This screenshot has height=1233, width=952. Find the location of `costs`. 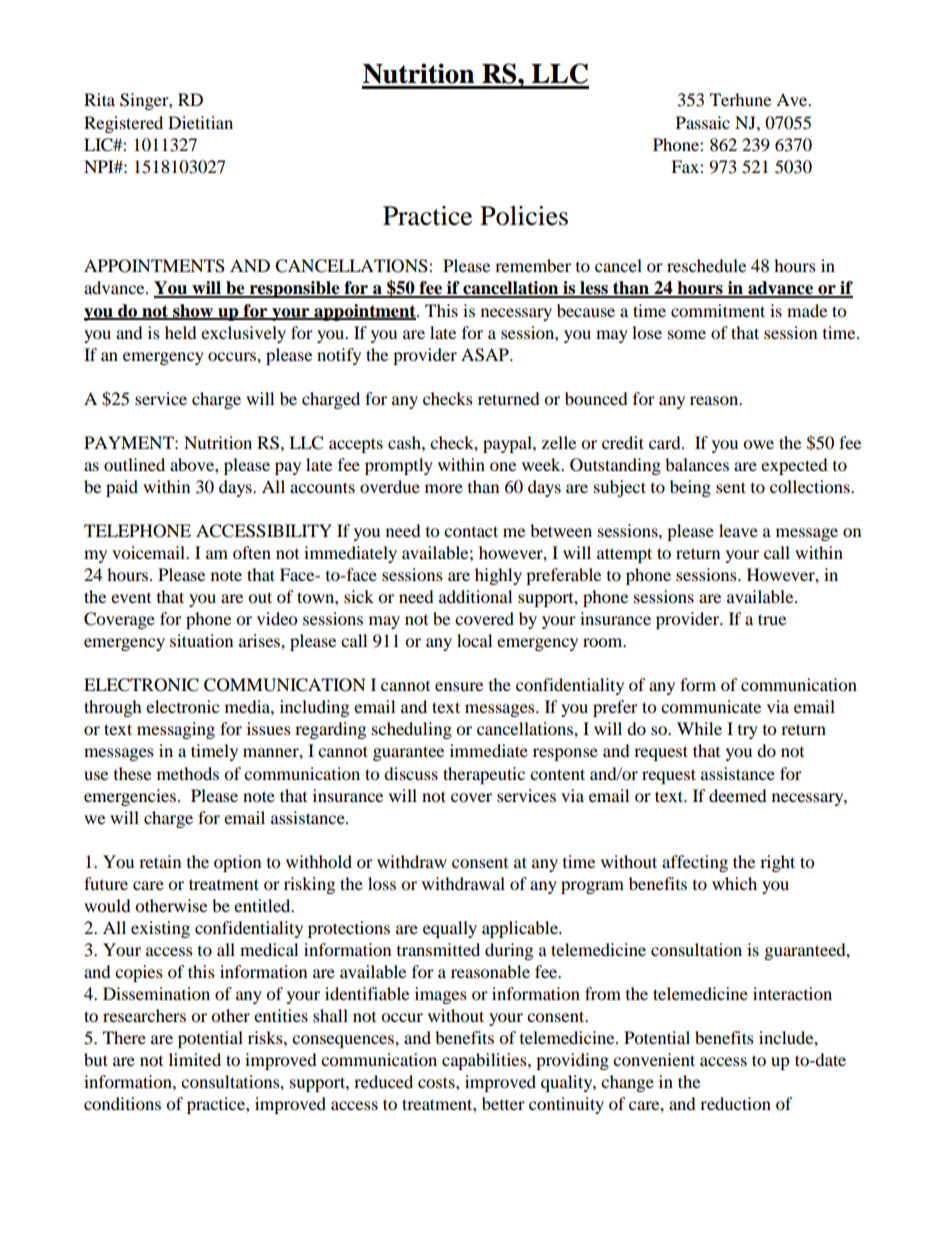

costs is located at coordinates (437, 1082).
